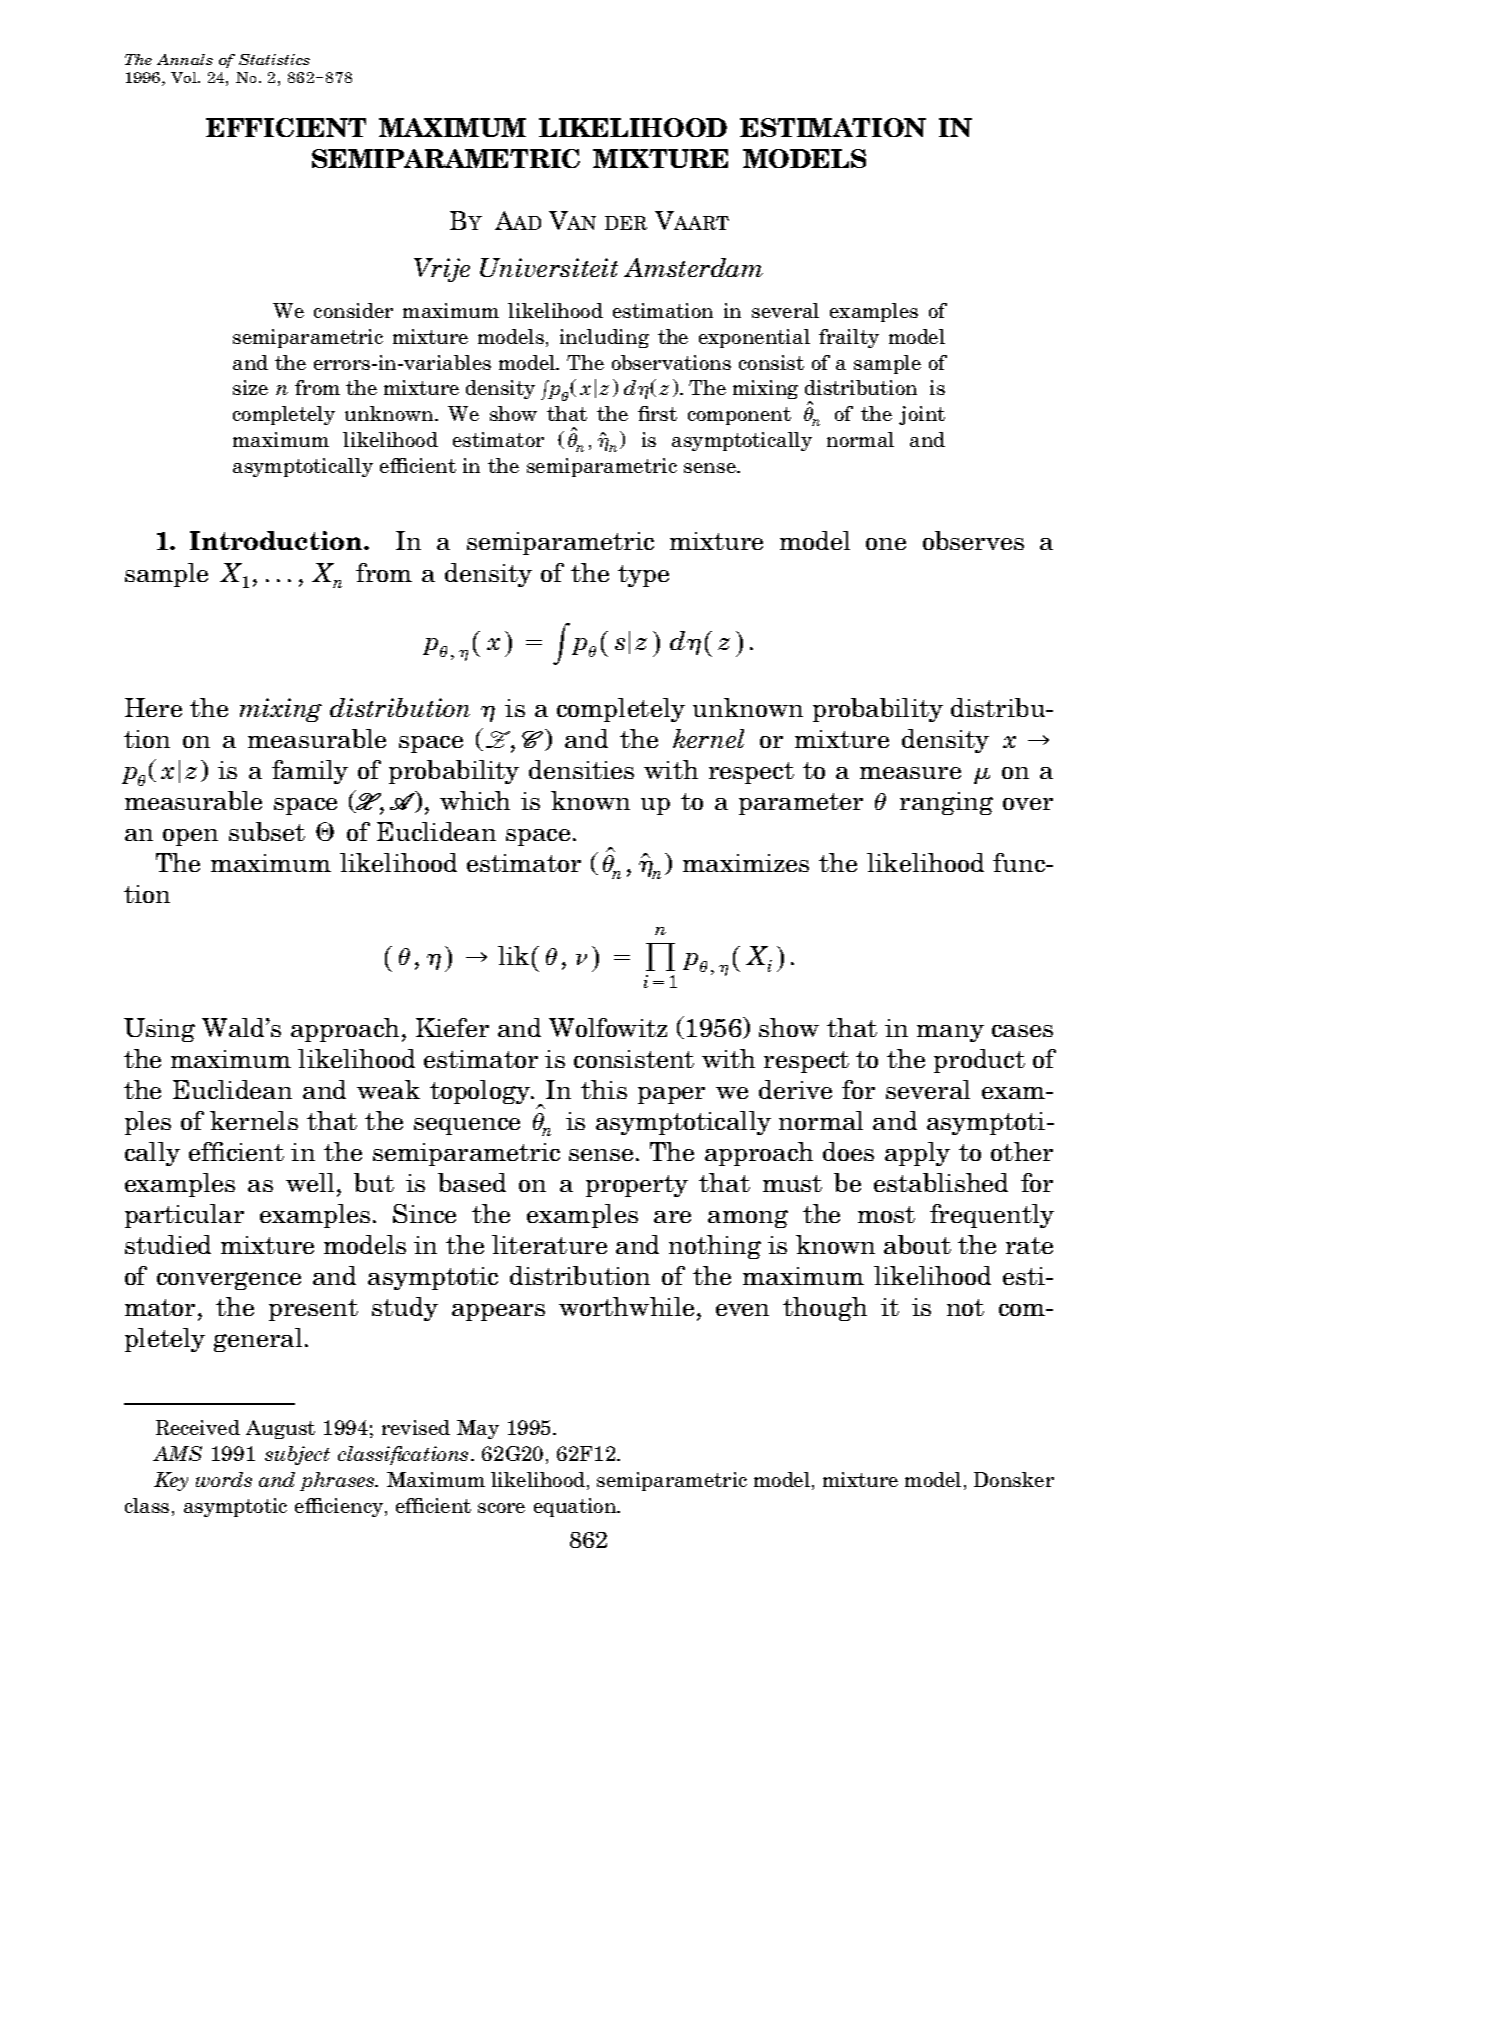 Image resolution: width=1486 pixels, height=2023 pixels. What do you see at coordinates (274, 59) in the screenshot?
I see `Statistics` at bounding box center [274, 59].
